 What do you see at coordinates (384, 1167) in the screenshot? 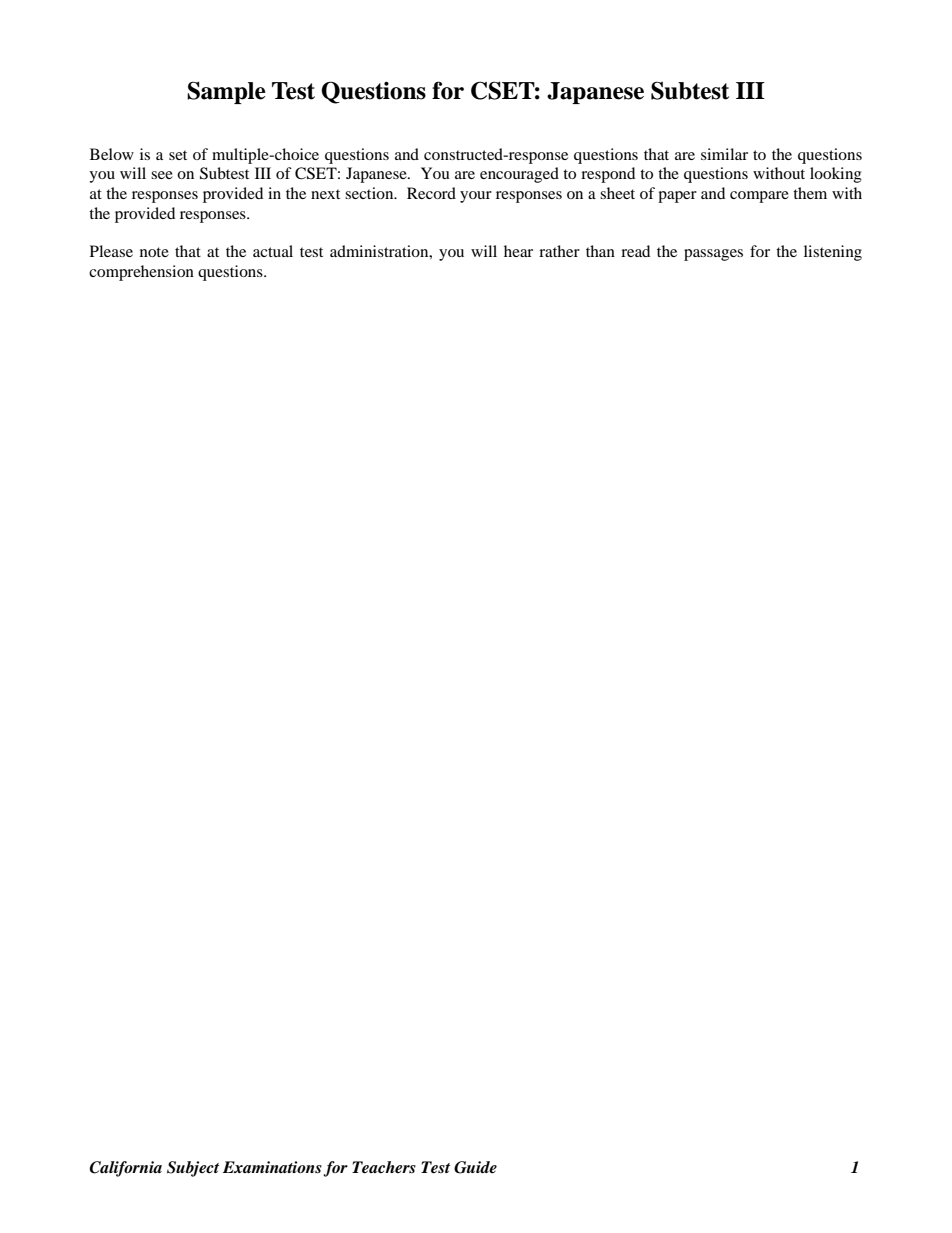
I see `Teachers` at bounding box center [384, 1167].
